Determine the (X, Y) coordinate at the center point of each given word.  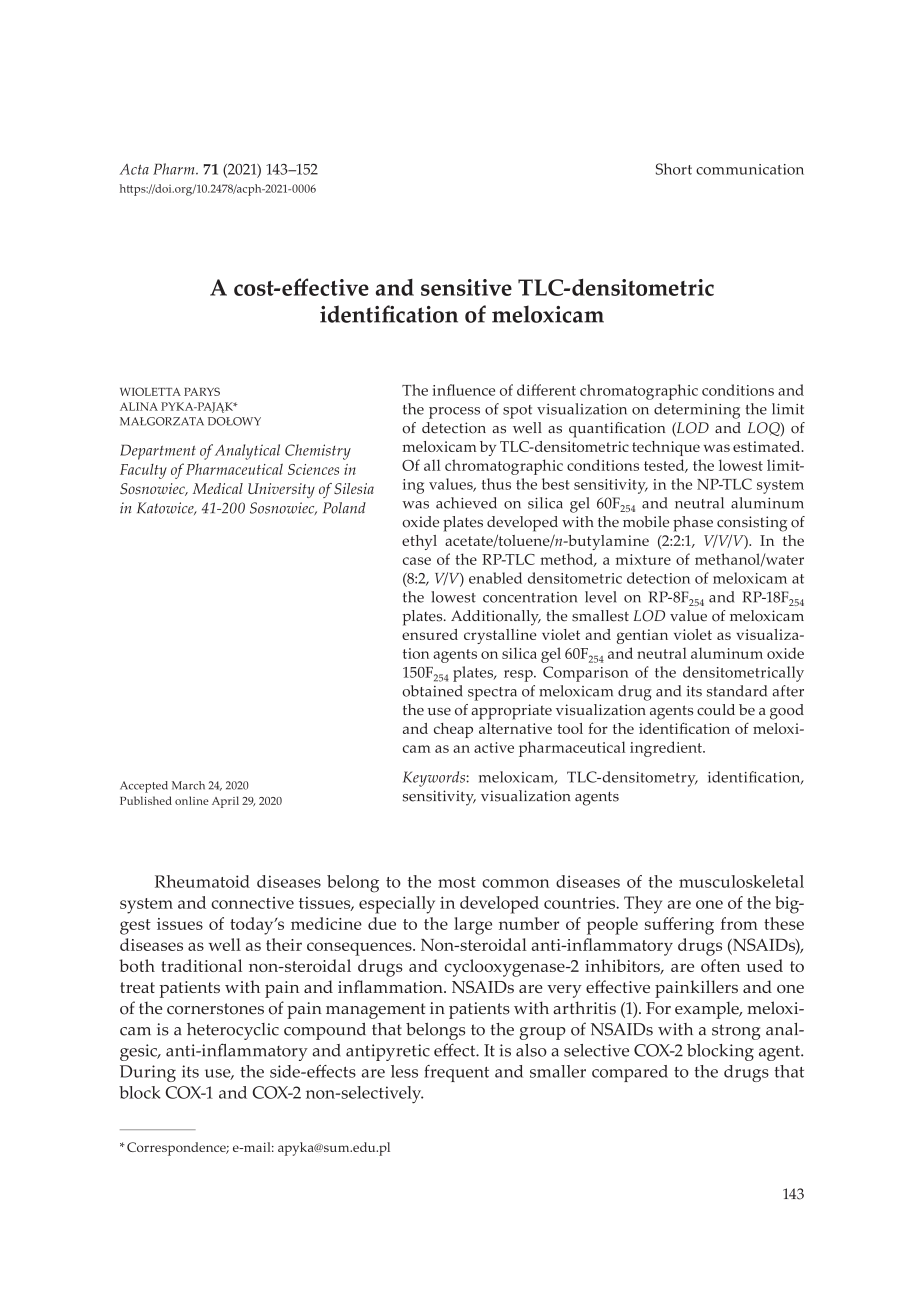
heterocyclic (233, 1031)
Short (674, 169)
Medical (218, 488)
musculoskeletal (741, 881)
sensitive (466, 287)
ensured (430, 634)
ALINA (139, 406)
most (457, 882)
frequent (456, 1073)
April (225, 802)
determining (697, 411)
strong (736, 1032)
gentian (642, 636)
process (454, 413)
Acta (134, 169)
